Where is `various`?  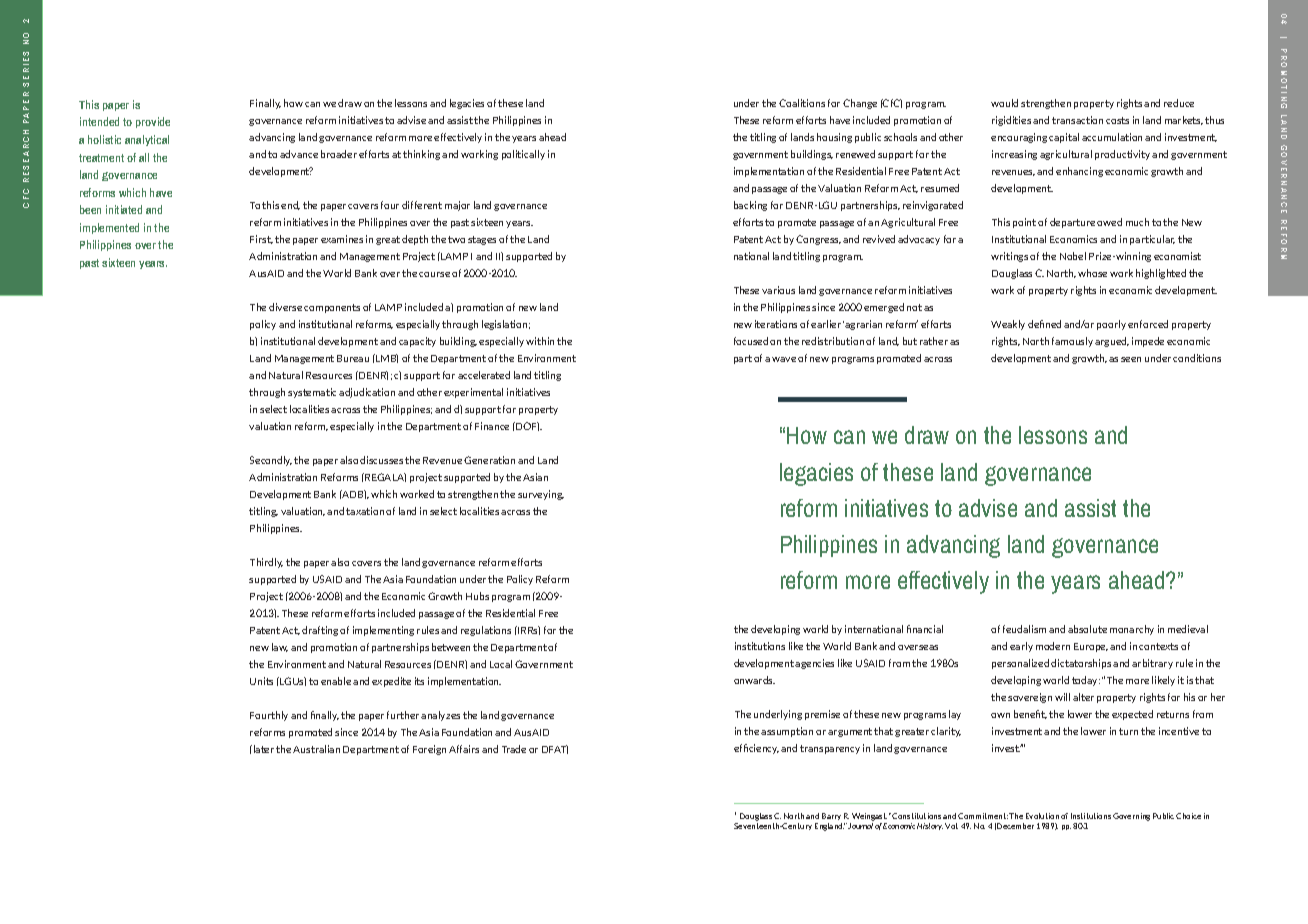 various is located at coordinates (778, 290).
